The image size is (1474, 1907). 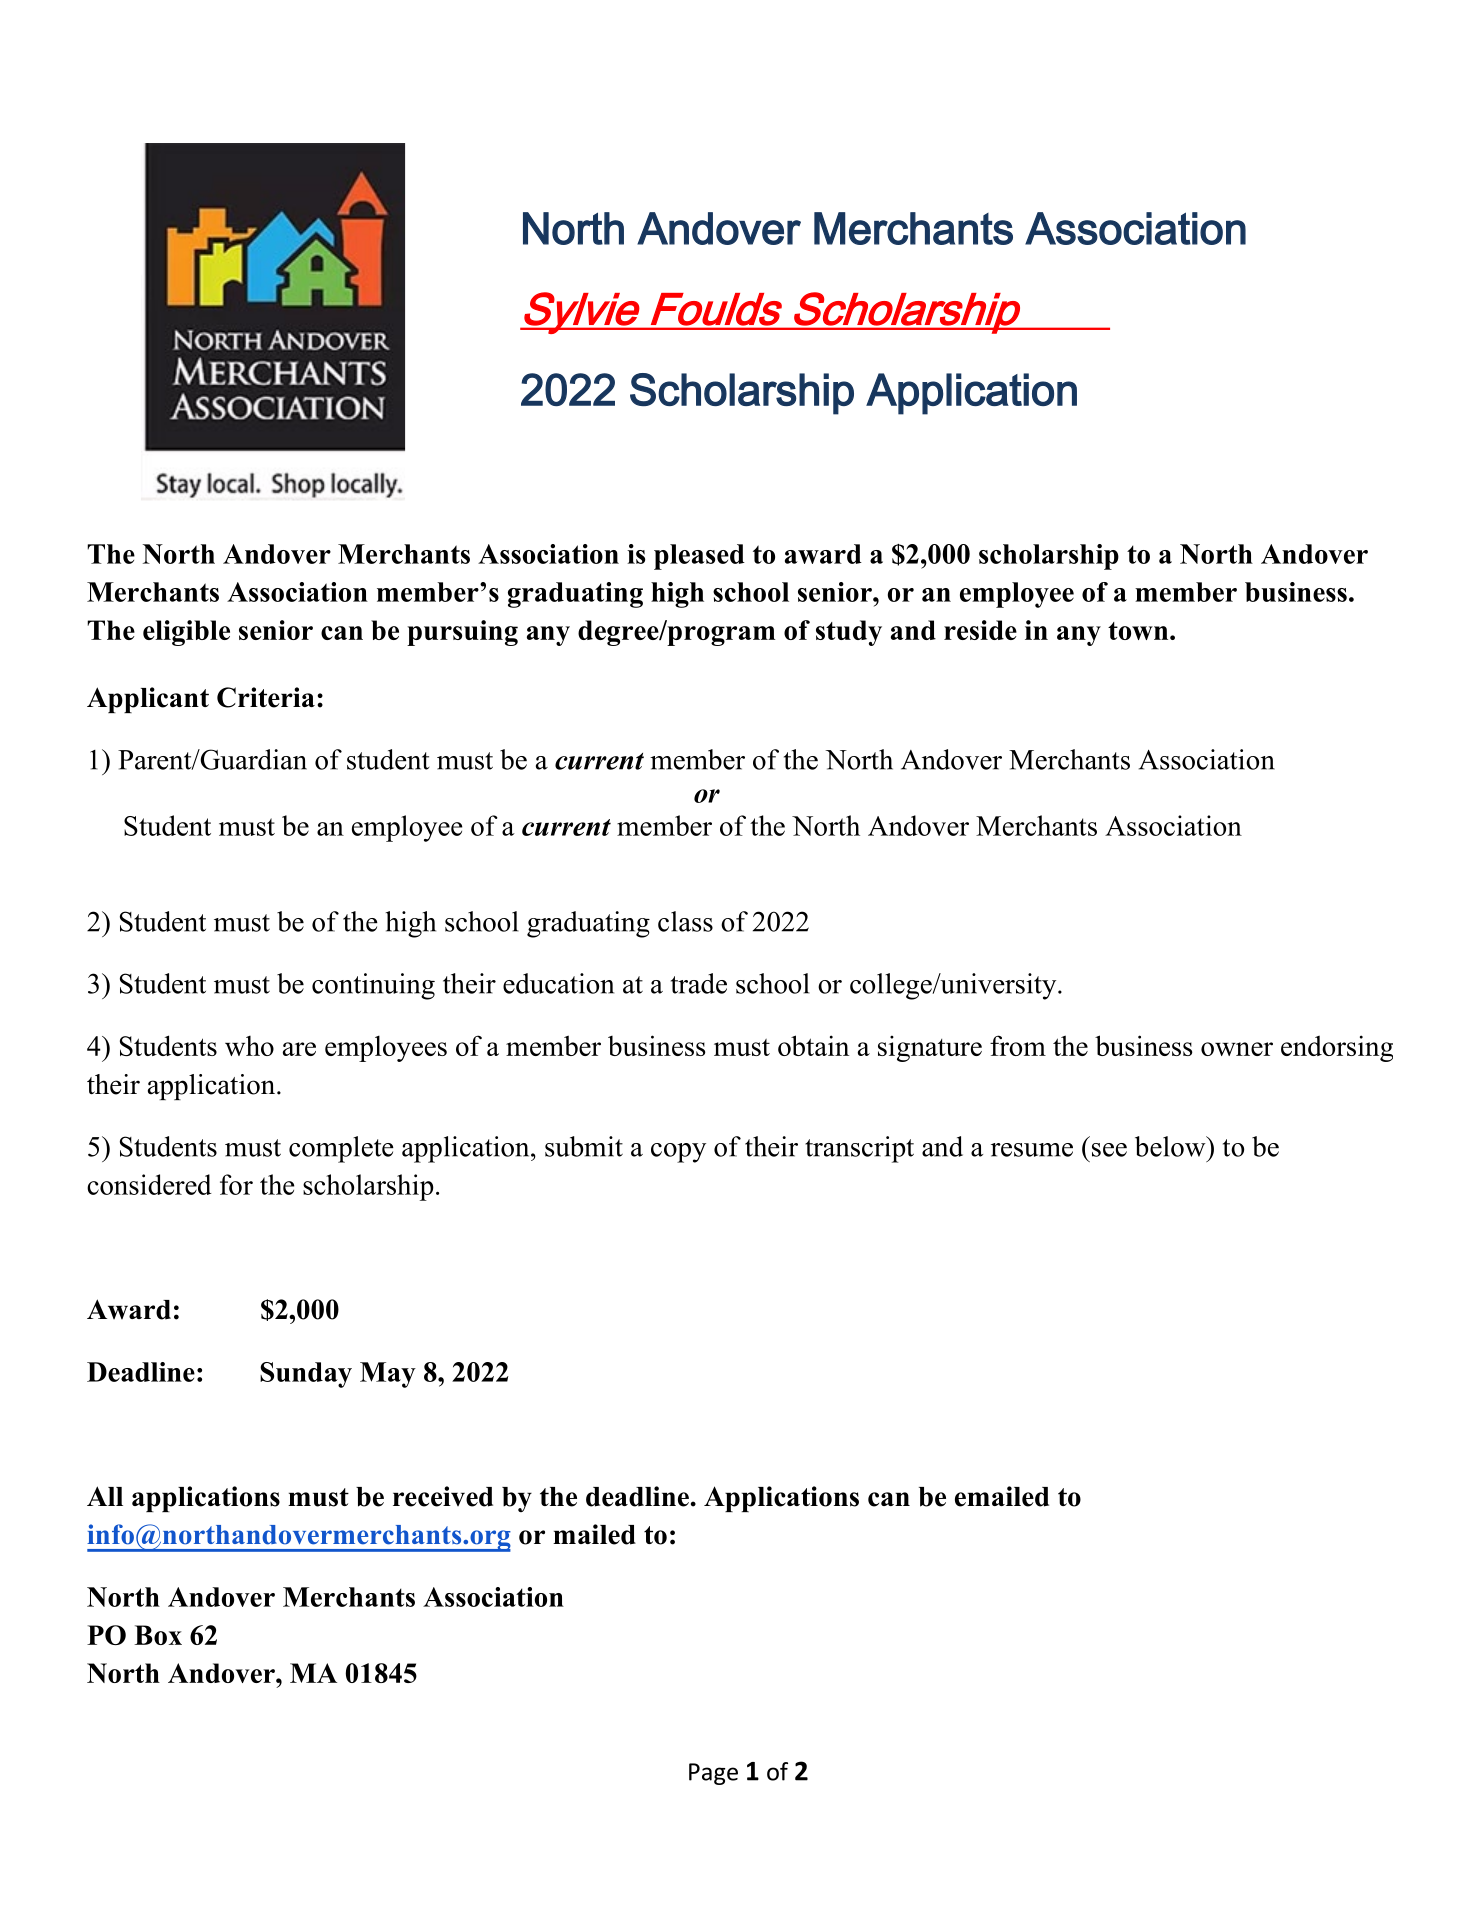 What do you see at coordinates (678, 1153) in the page?
I see `copy` at bounding box center [678, 1153].
